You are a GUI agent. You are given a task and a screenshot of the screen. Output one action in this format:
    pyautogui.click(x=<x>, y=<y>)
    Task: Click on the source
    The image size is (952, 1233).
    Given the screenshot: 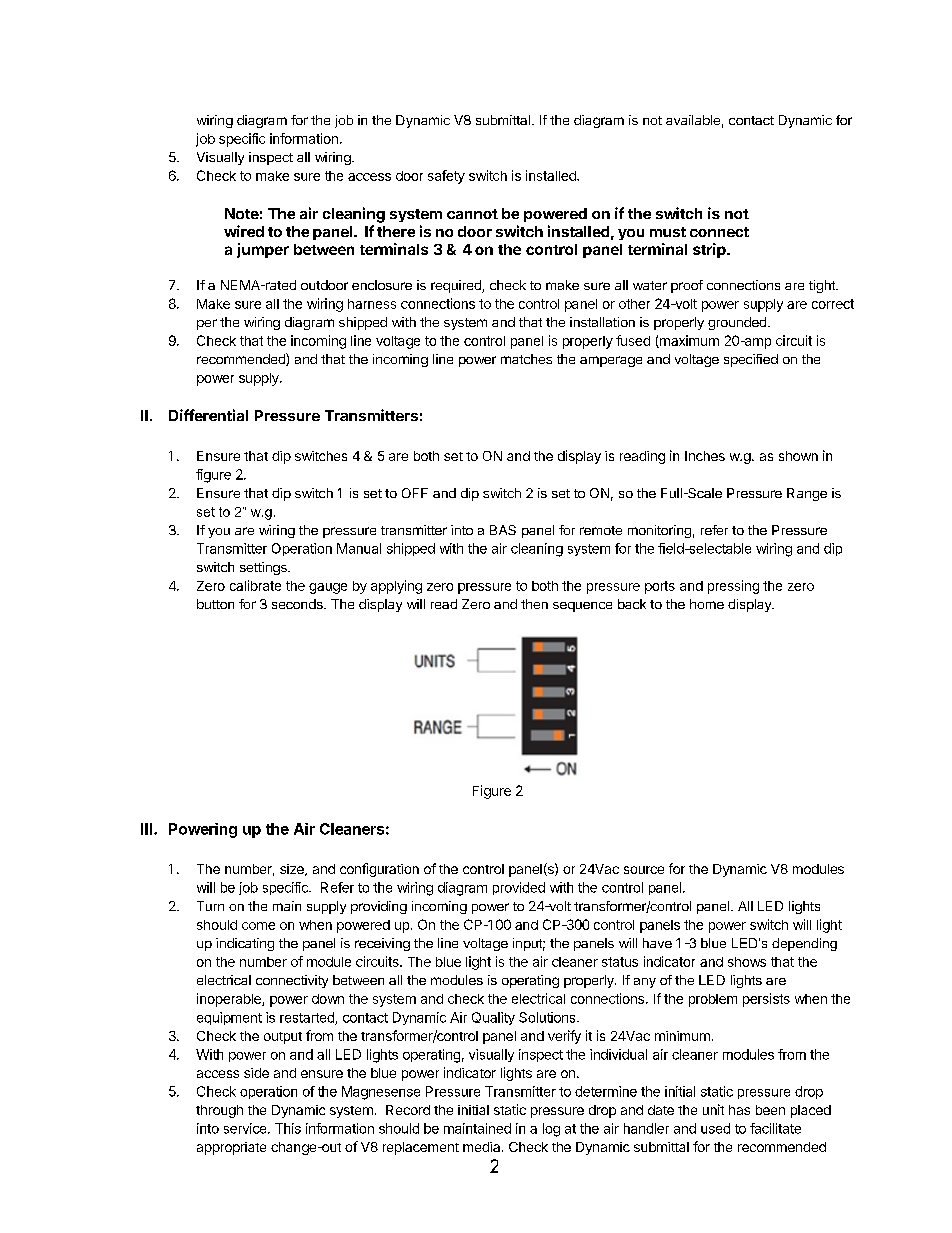 What is the action you would take?
    pyautogui.click(x=644, y=870)
